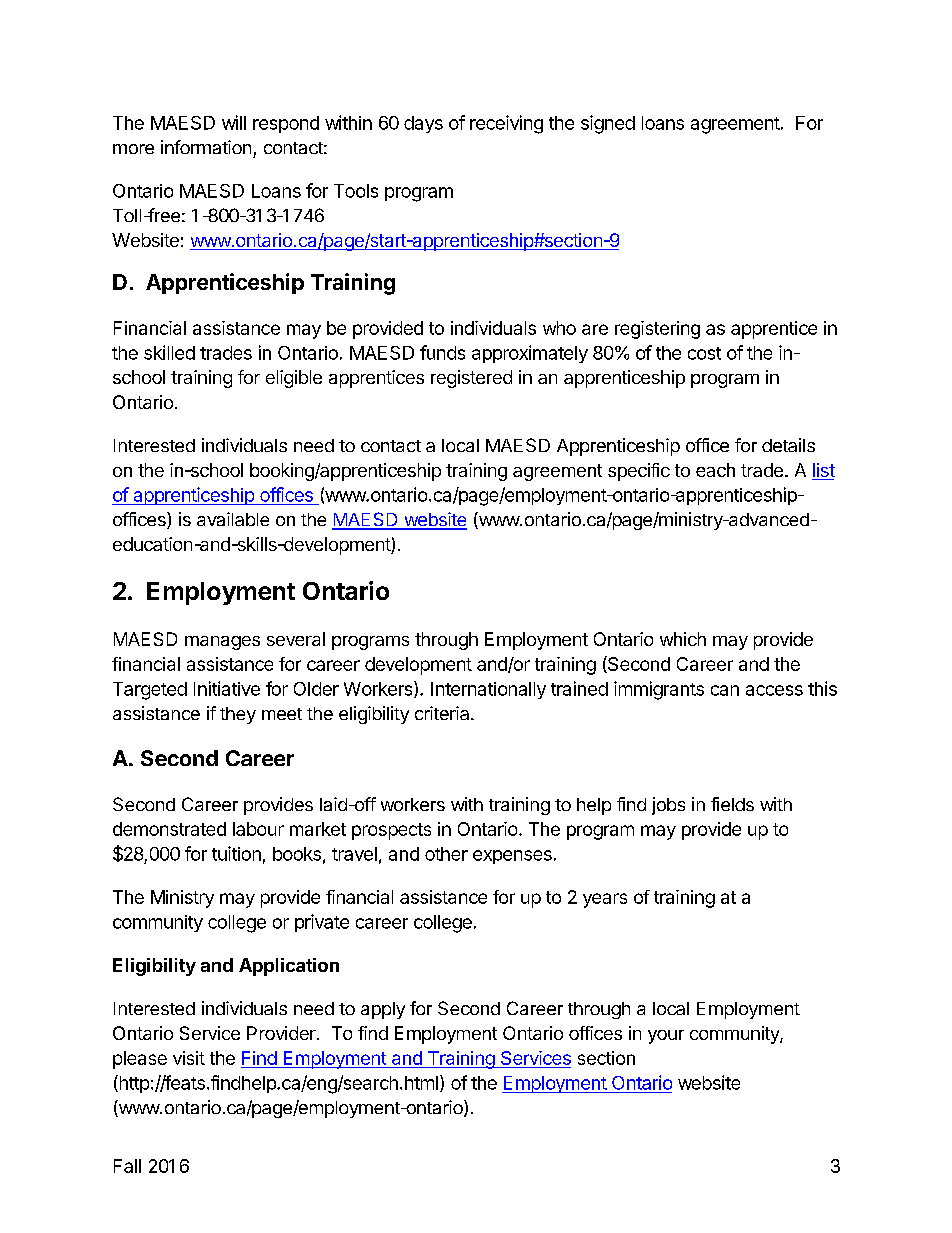 The width and height of the screenshot is (952, 1233). Describe the element at coordinates (222, 643) in the screenshot. I see `manages` at that location.
